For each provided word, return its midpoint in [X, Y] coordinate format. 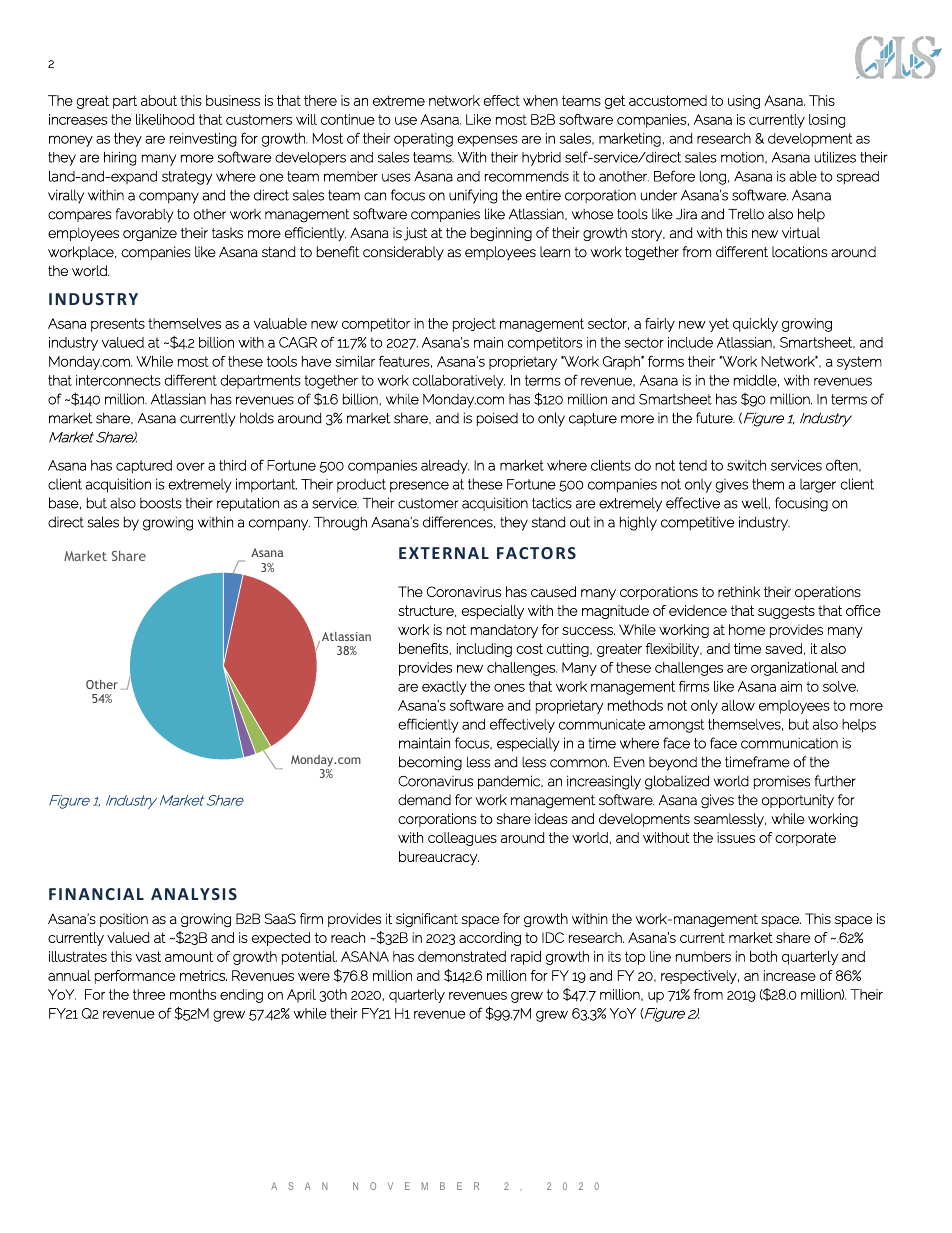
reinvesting [203, 140]
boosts [161, 503]
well [756, 503]
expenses [487, 141]
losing [827, 121]
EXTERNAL [444, 553]
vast [148, 956]
